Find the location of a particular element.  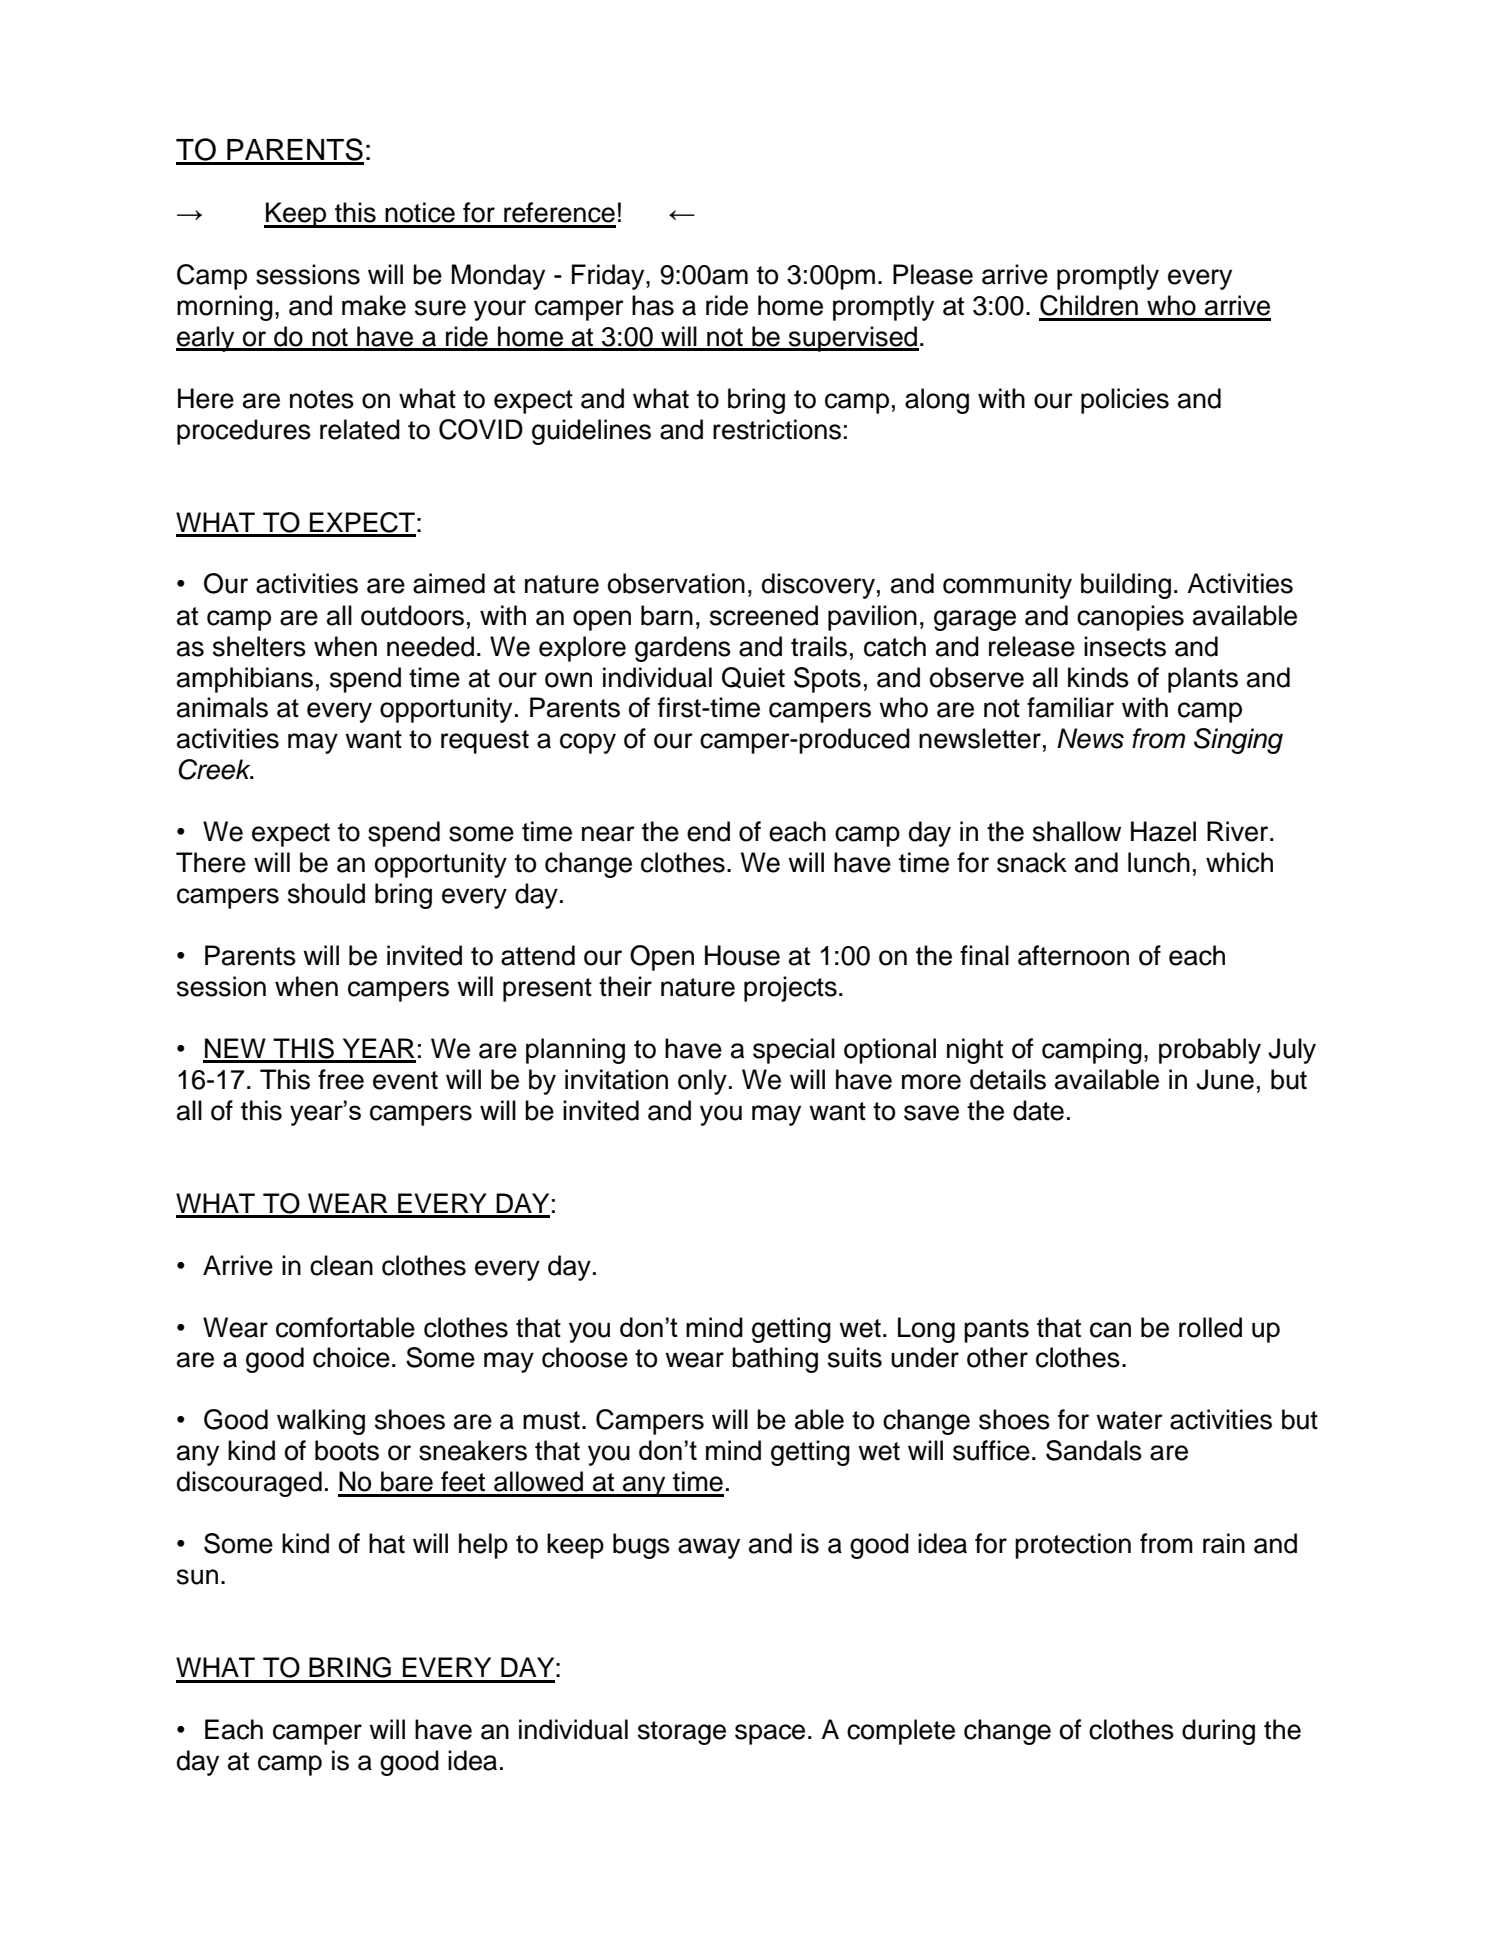

make is located at coordinates (374, 305).
